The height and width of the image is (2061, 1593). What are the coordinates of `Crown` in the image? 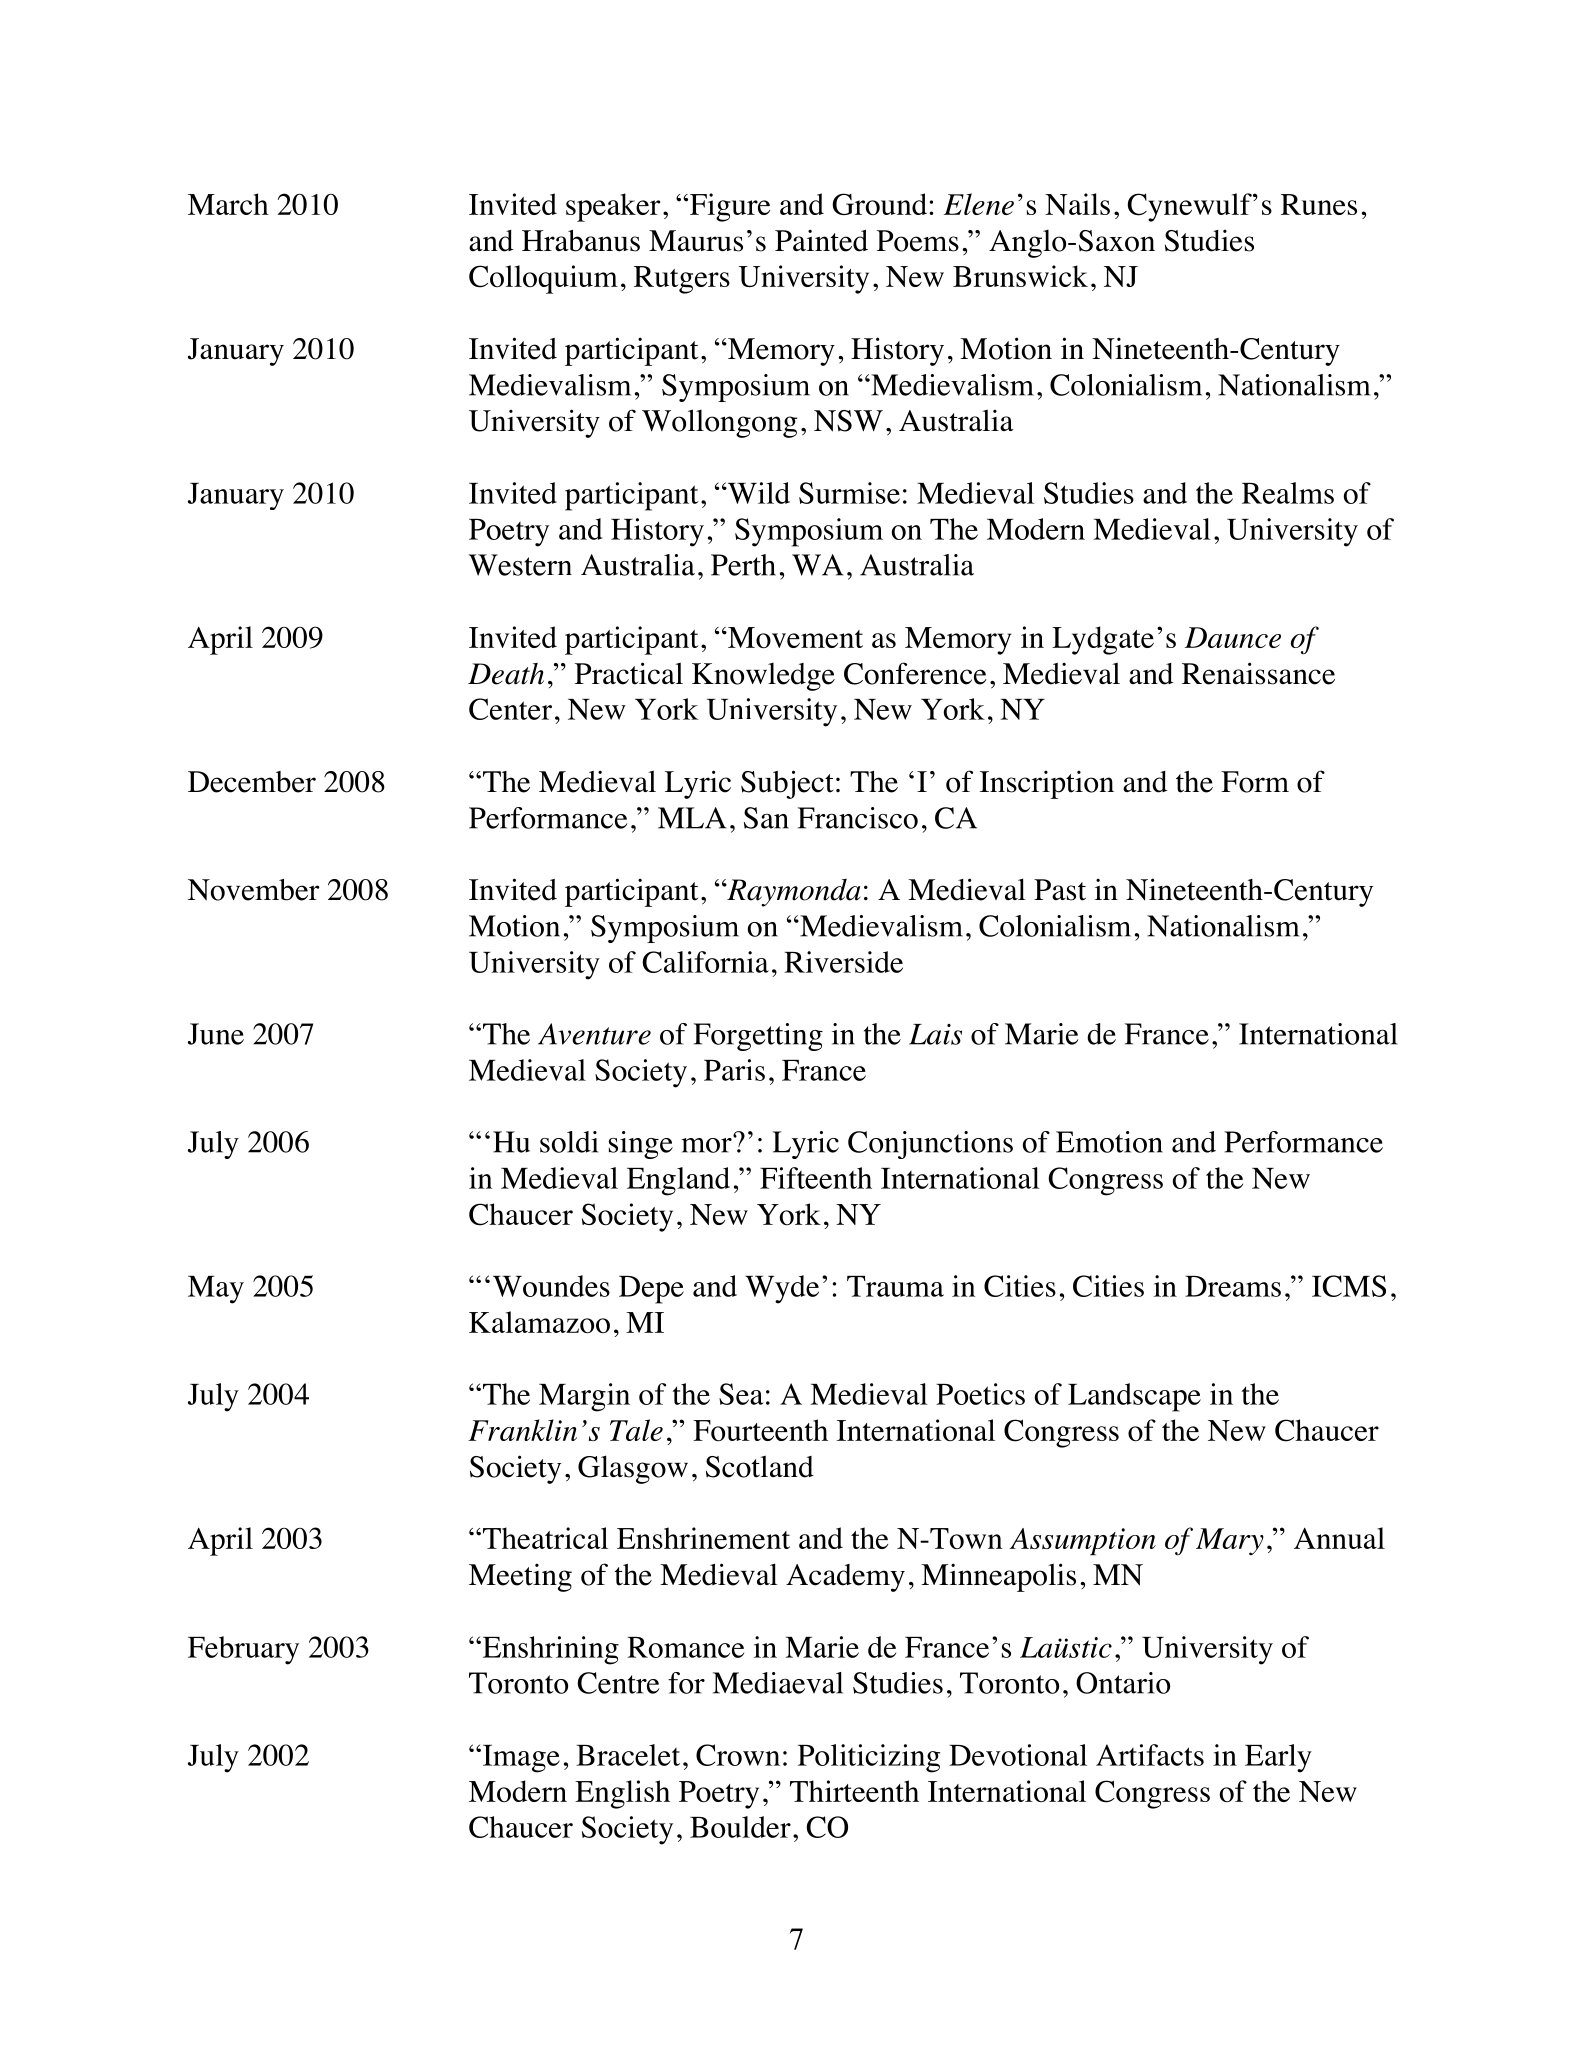 It's located at (738, 1755).
